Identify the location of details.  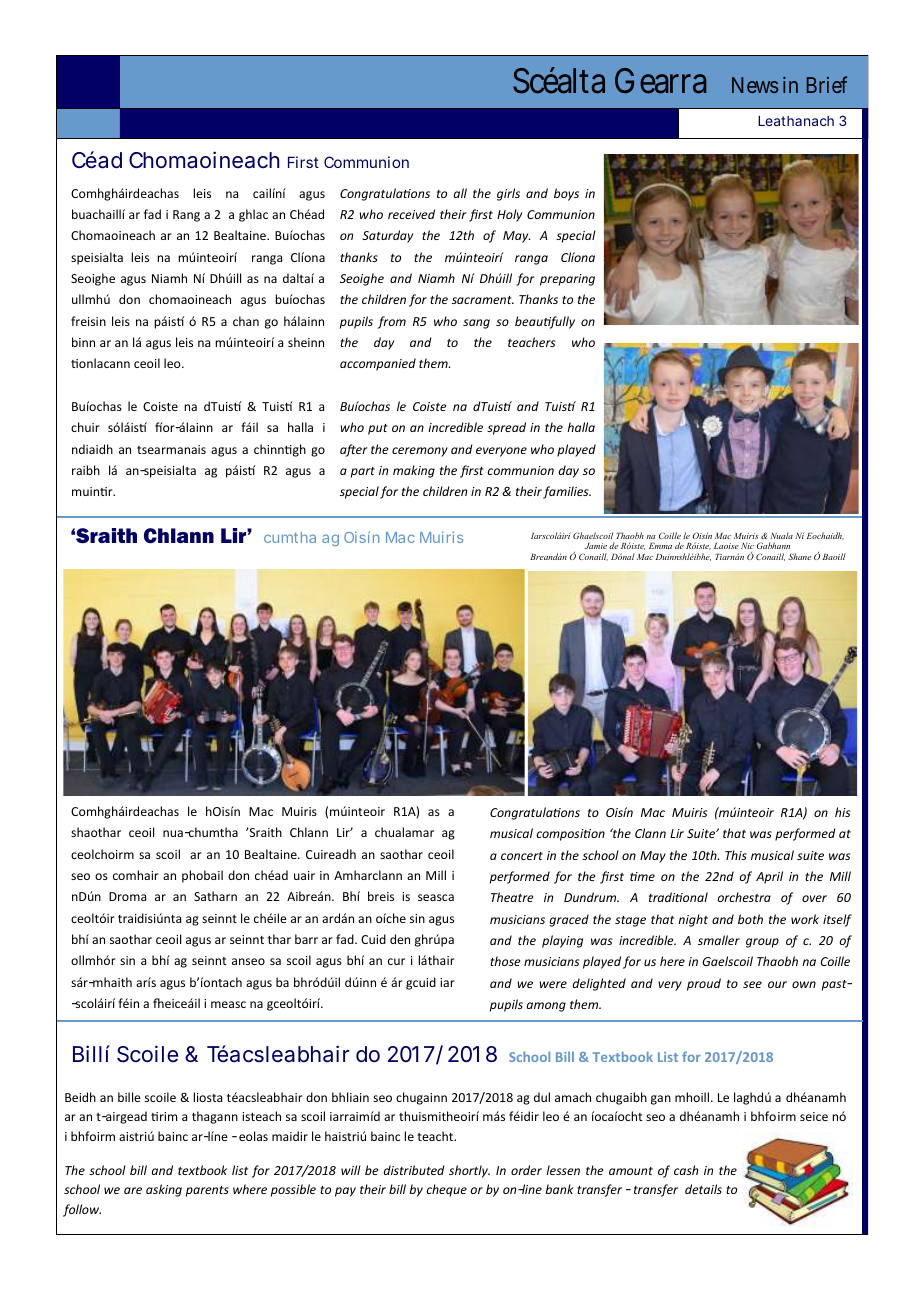
(703, 1189).
